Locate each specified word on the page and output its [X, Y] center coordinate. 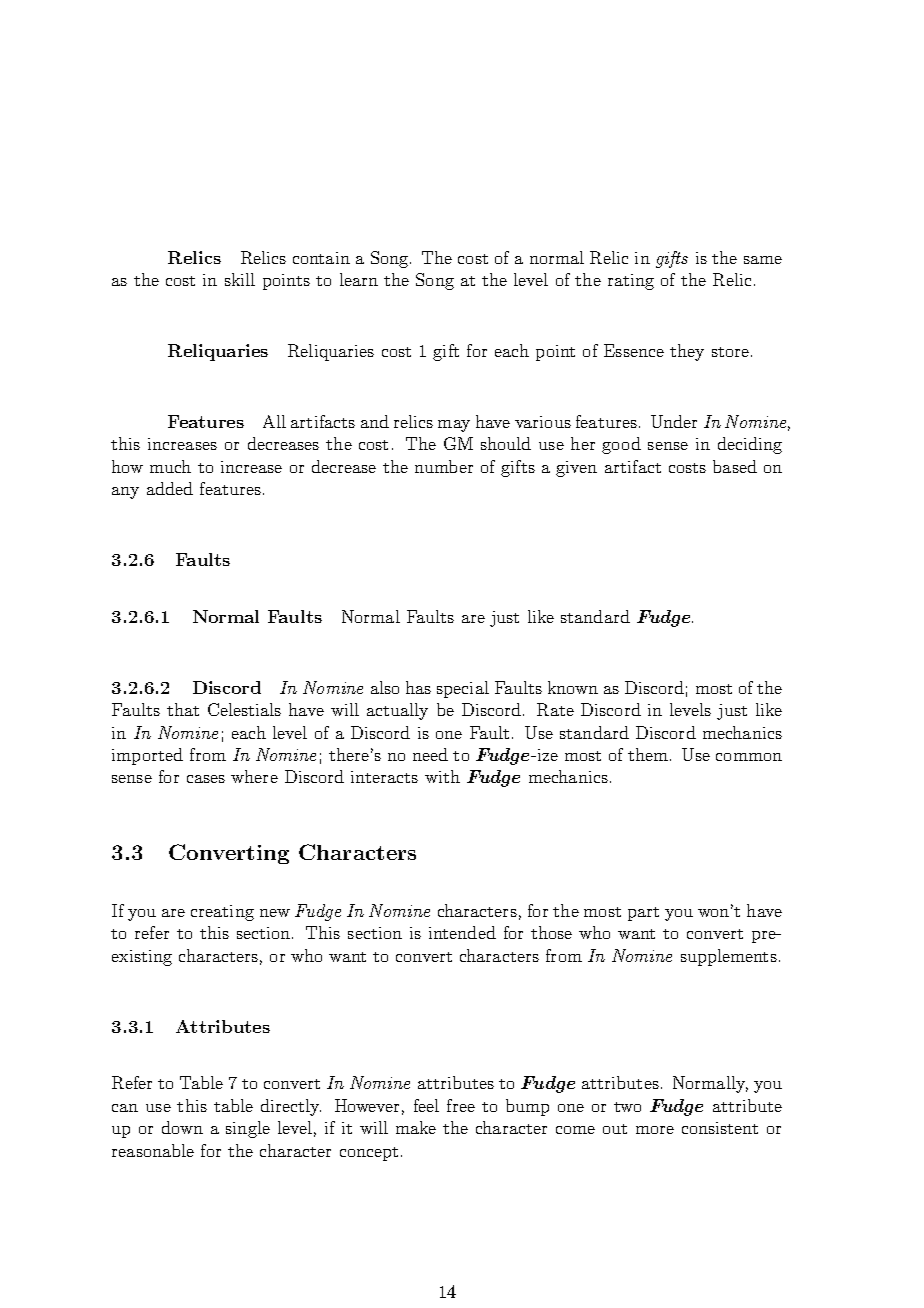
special [463, 689]
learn [359, 279]
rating [631, 282]
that [183, 709]
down [182, 1127]
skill [240, 279]
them [649, 754]
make [416, 1127]
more [655, 1130]
